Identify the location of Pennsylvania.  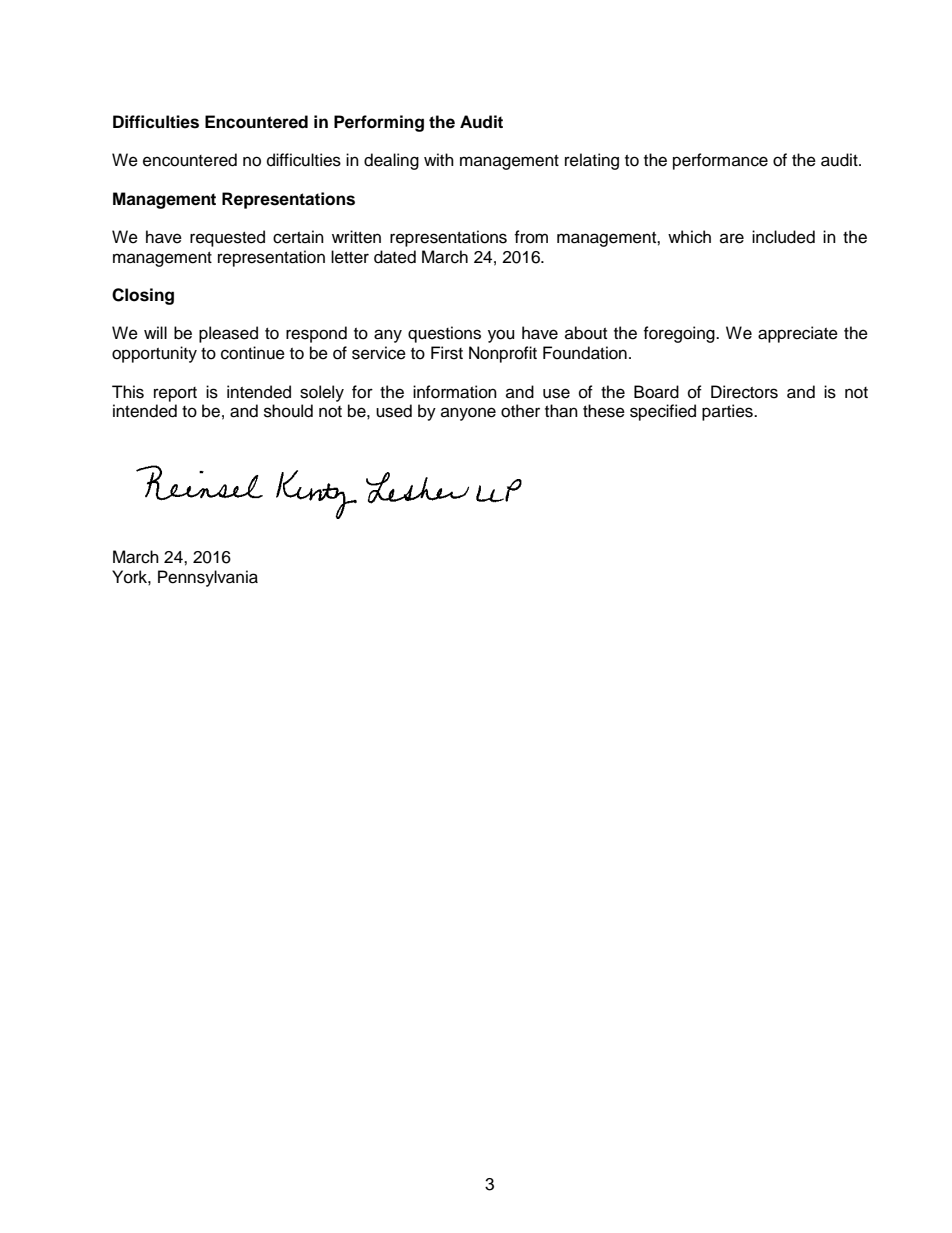
(208, 578).
